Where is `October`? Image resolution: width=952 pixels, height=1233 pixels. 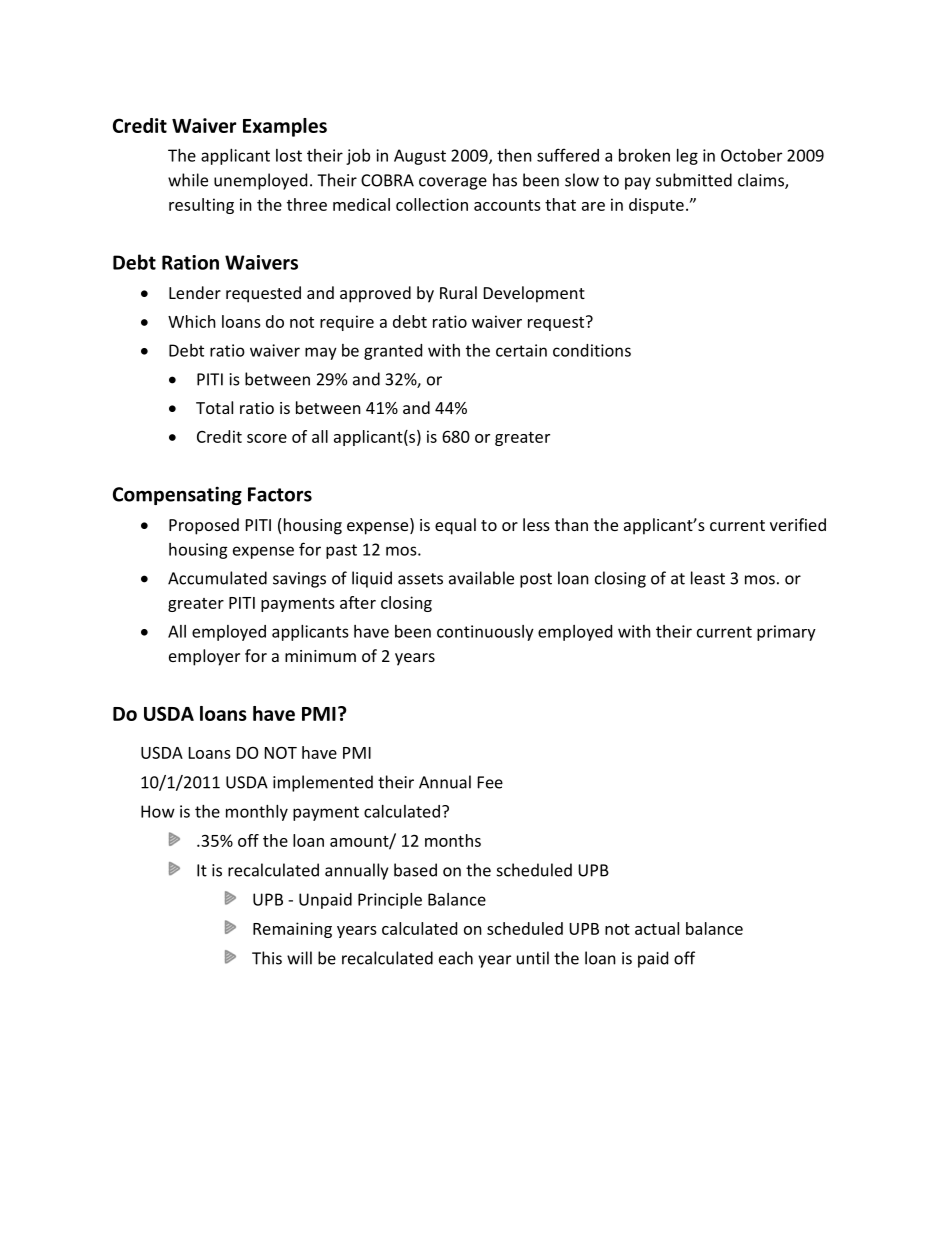
October is located at coordinates (751, 155).
